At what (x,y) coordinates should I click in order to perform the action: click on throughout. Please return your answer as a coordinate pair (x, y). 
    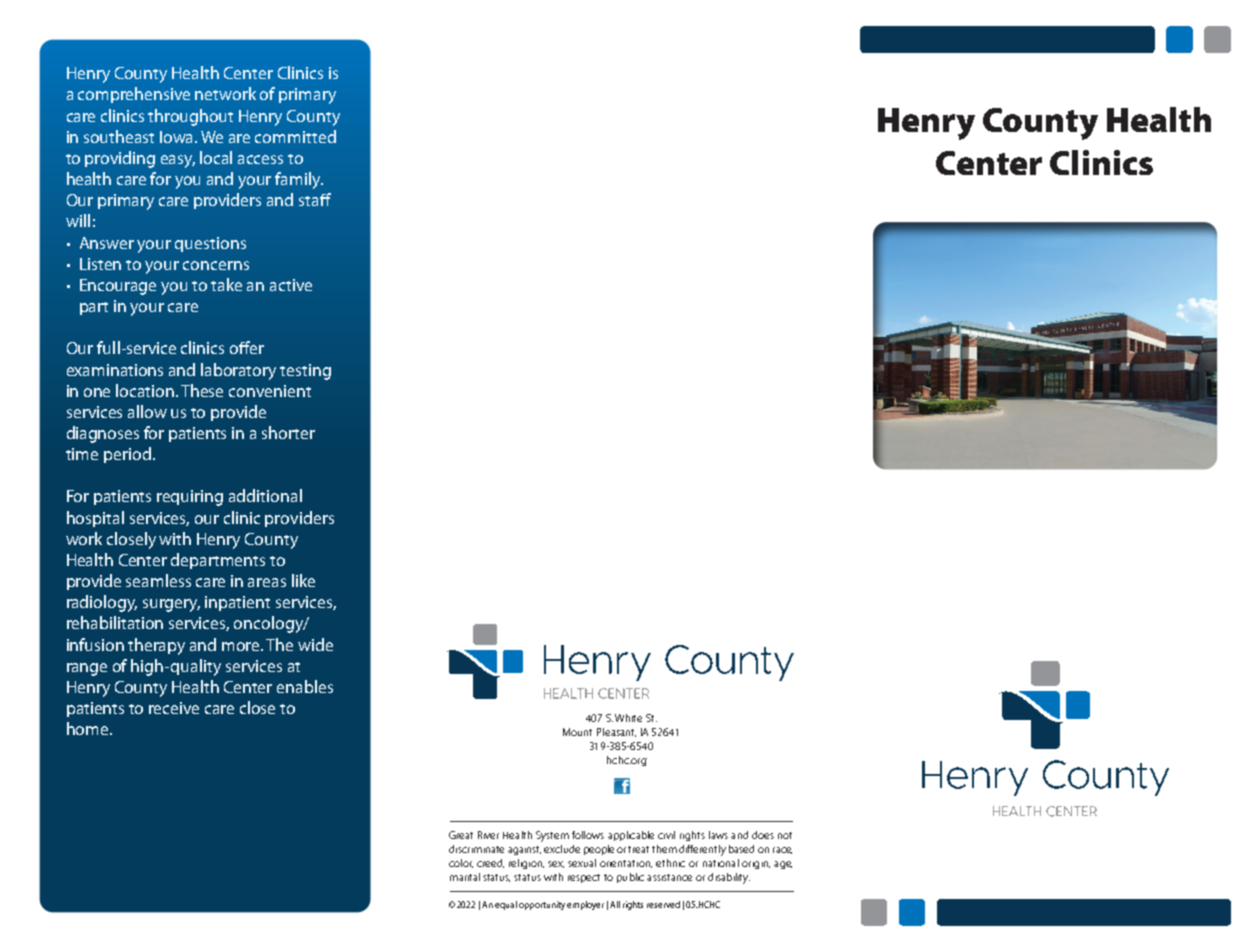
    Looking at the image, I should click on (190, 117).
